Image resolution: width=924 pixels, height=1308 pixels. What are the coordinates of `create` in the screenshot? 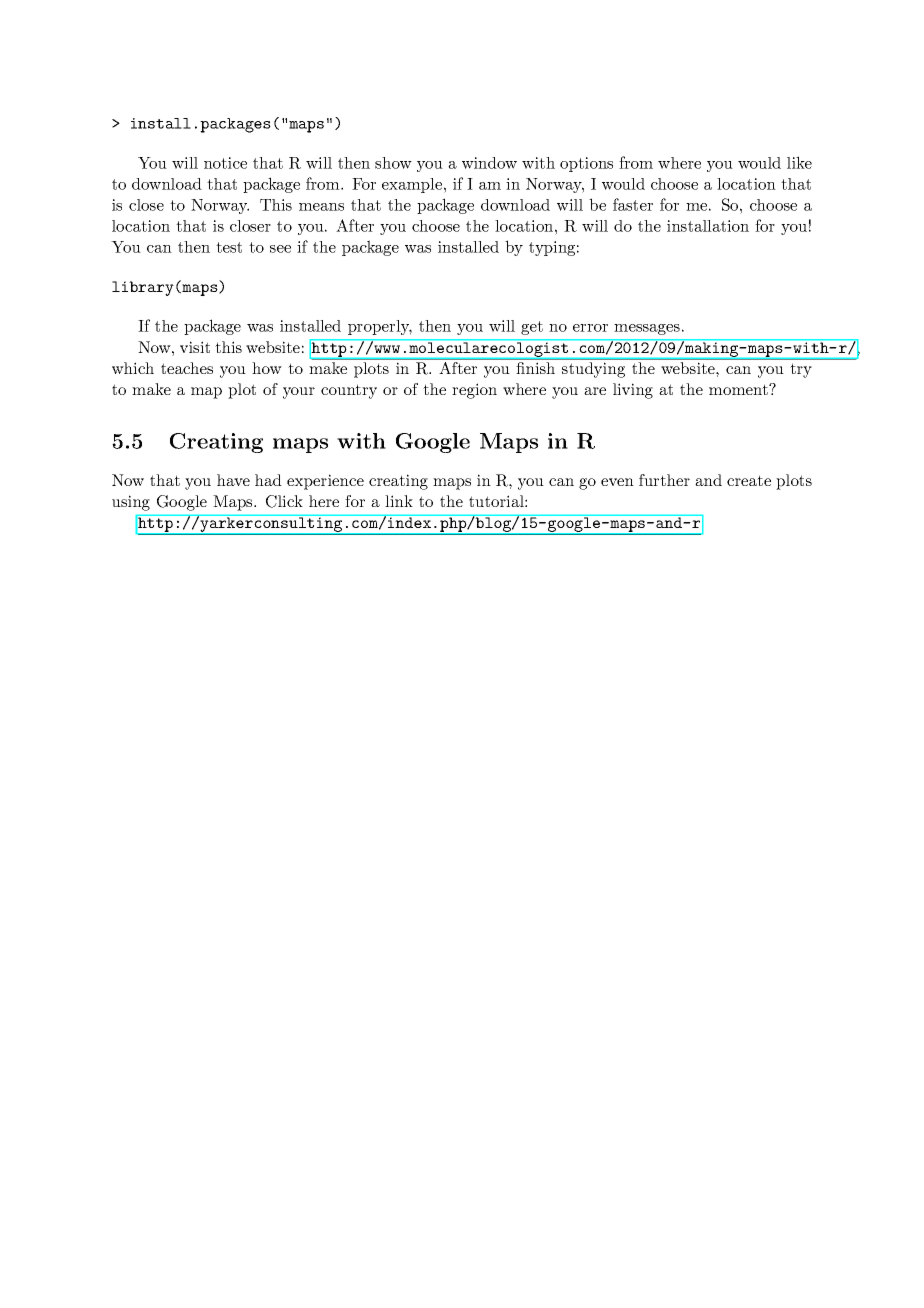 It's located at (749, 480).
